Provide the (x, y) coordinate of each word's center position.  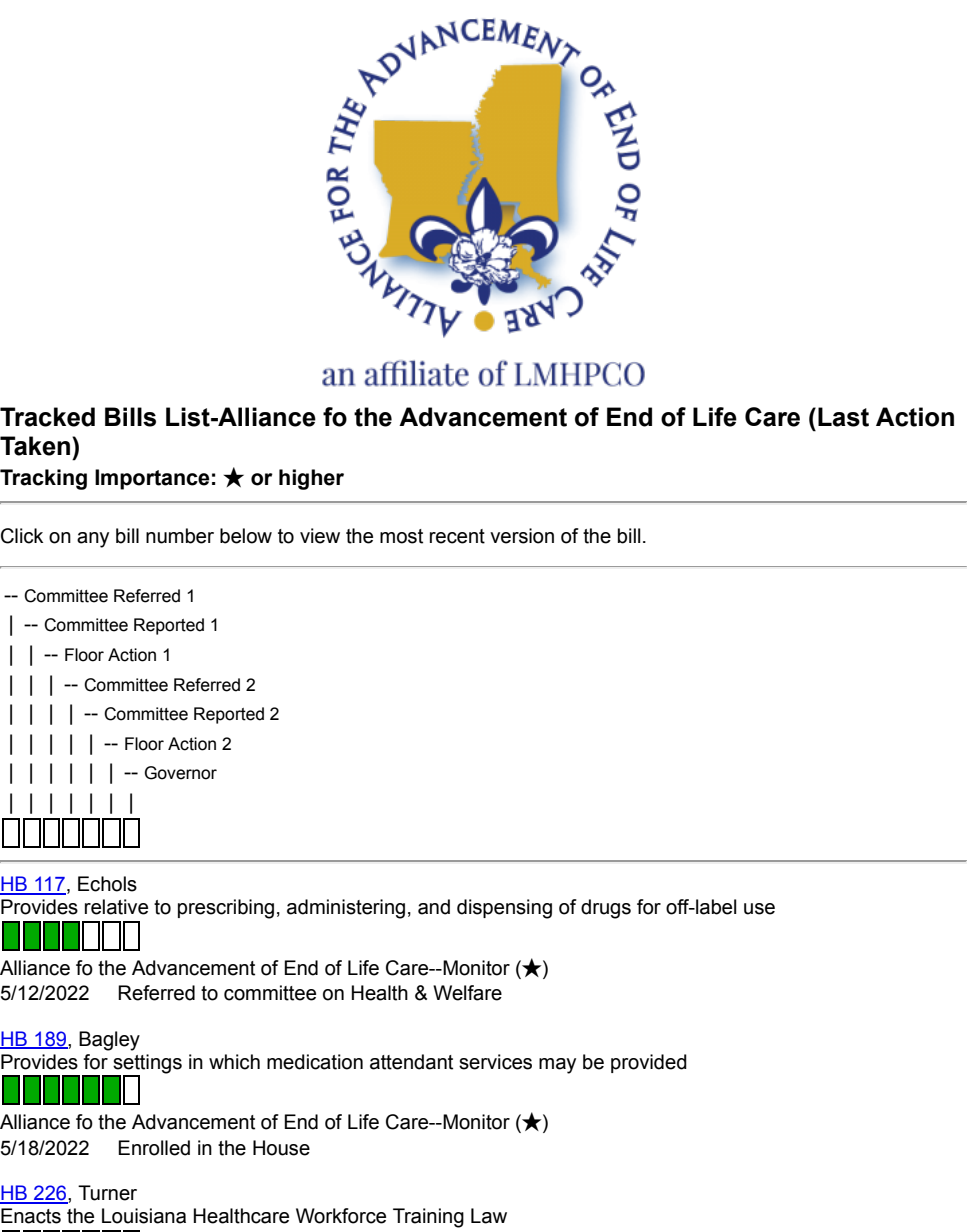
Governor (181, 773)
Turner (107, 1193)
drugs (606, 909)
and (434, 907)
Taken (36, 446)
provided (649, 1063)
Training (428, 1218)
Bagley (109, 1041)
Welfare (467, 993)
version (522, 536)
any (93, 540)
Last (843, 417)
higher (311, 479)
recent (457, 536)
